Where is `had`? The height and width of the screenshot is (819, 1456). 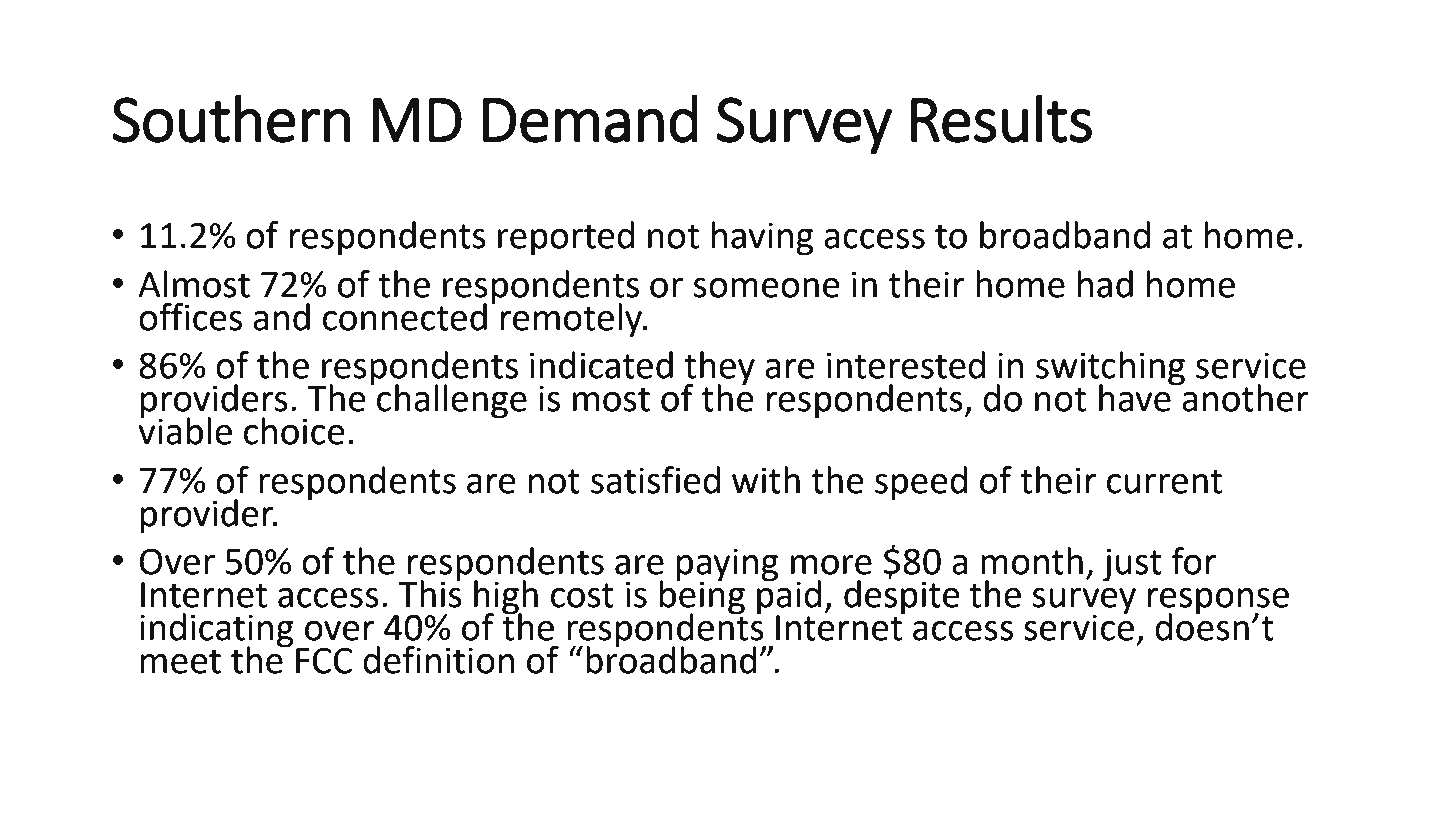 had is located at coordinates (1105, 284).
